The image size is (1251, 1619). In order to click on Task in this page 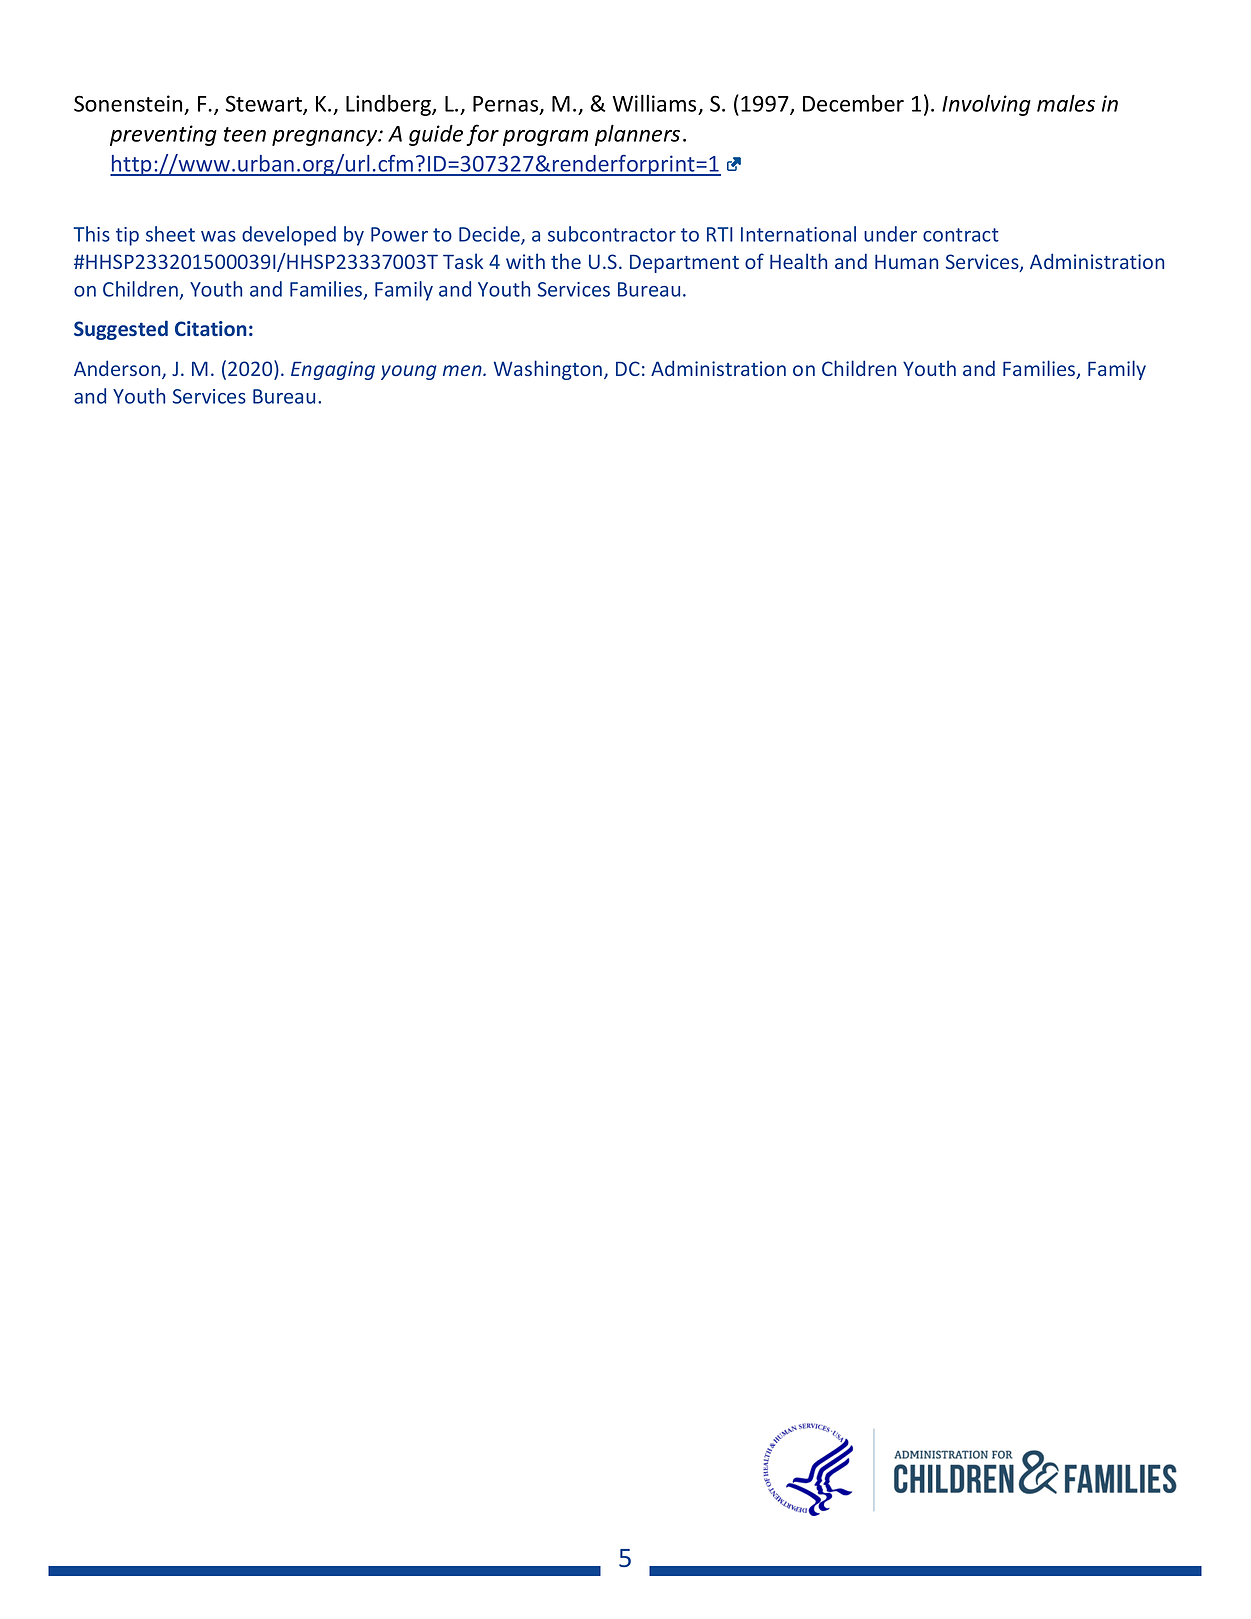, I will do `click(463, 261)`.
